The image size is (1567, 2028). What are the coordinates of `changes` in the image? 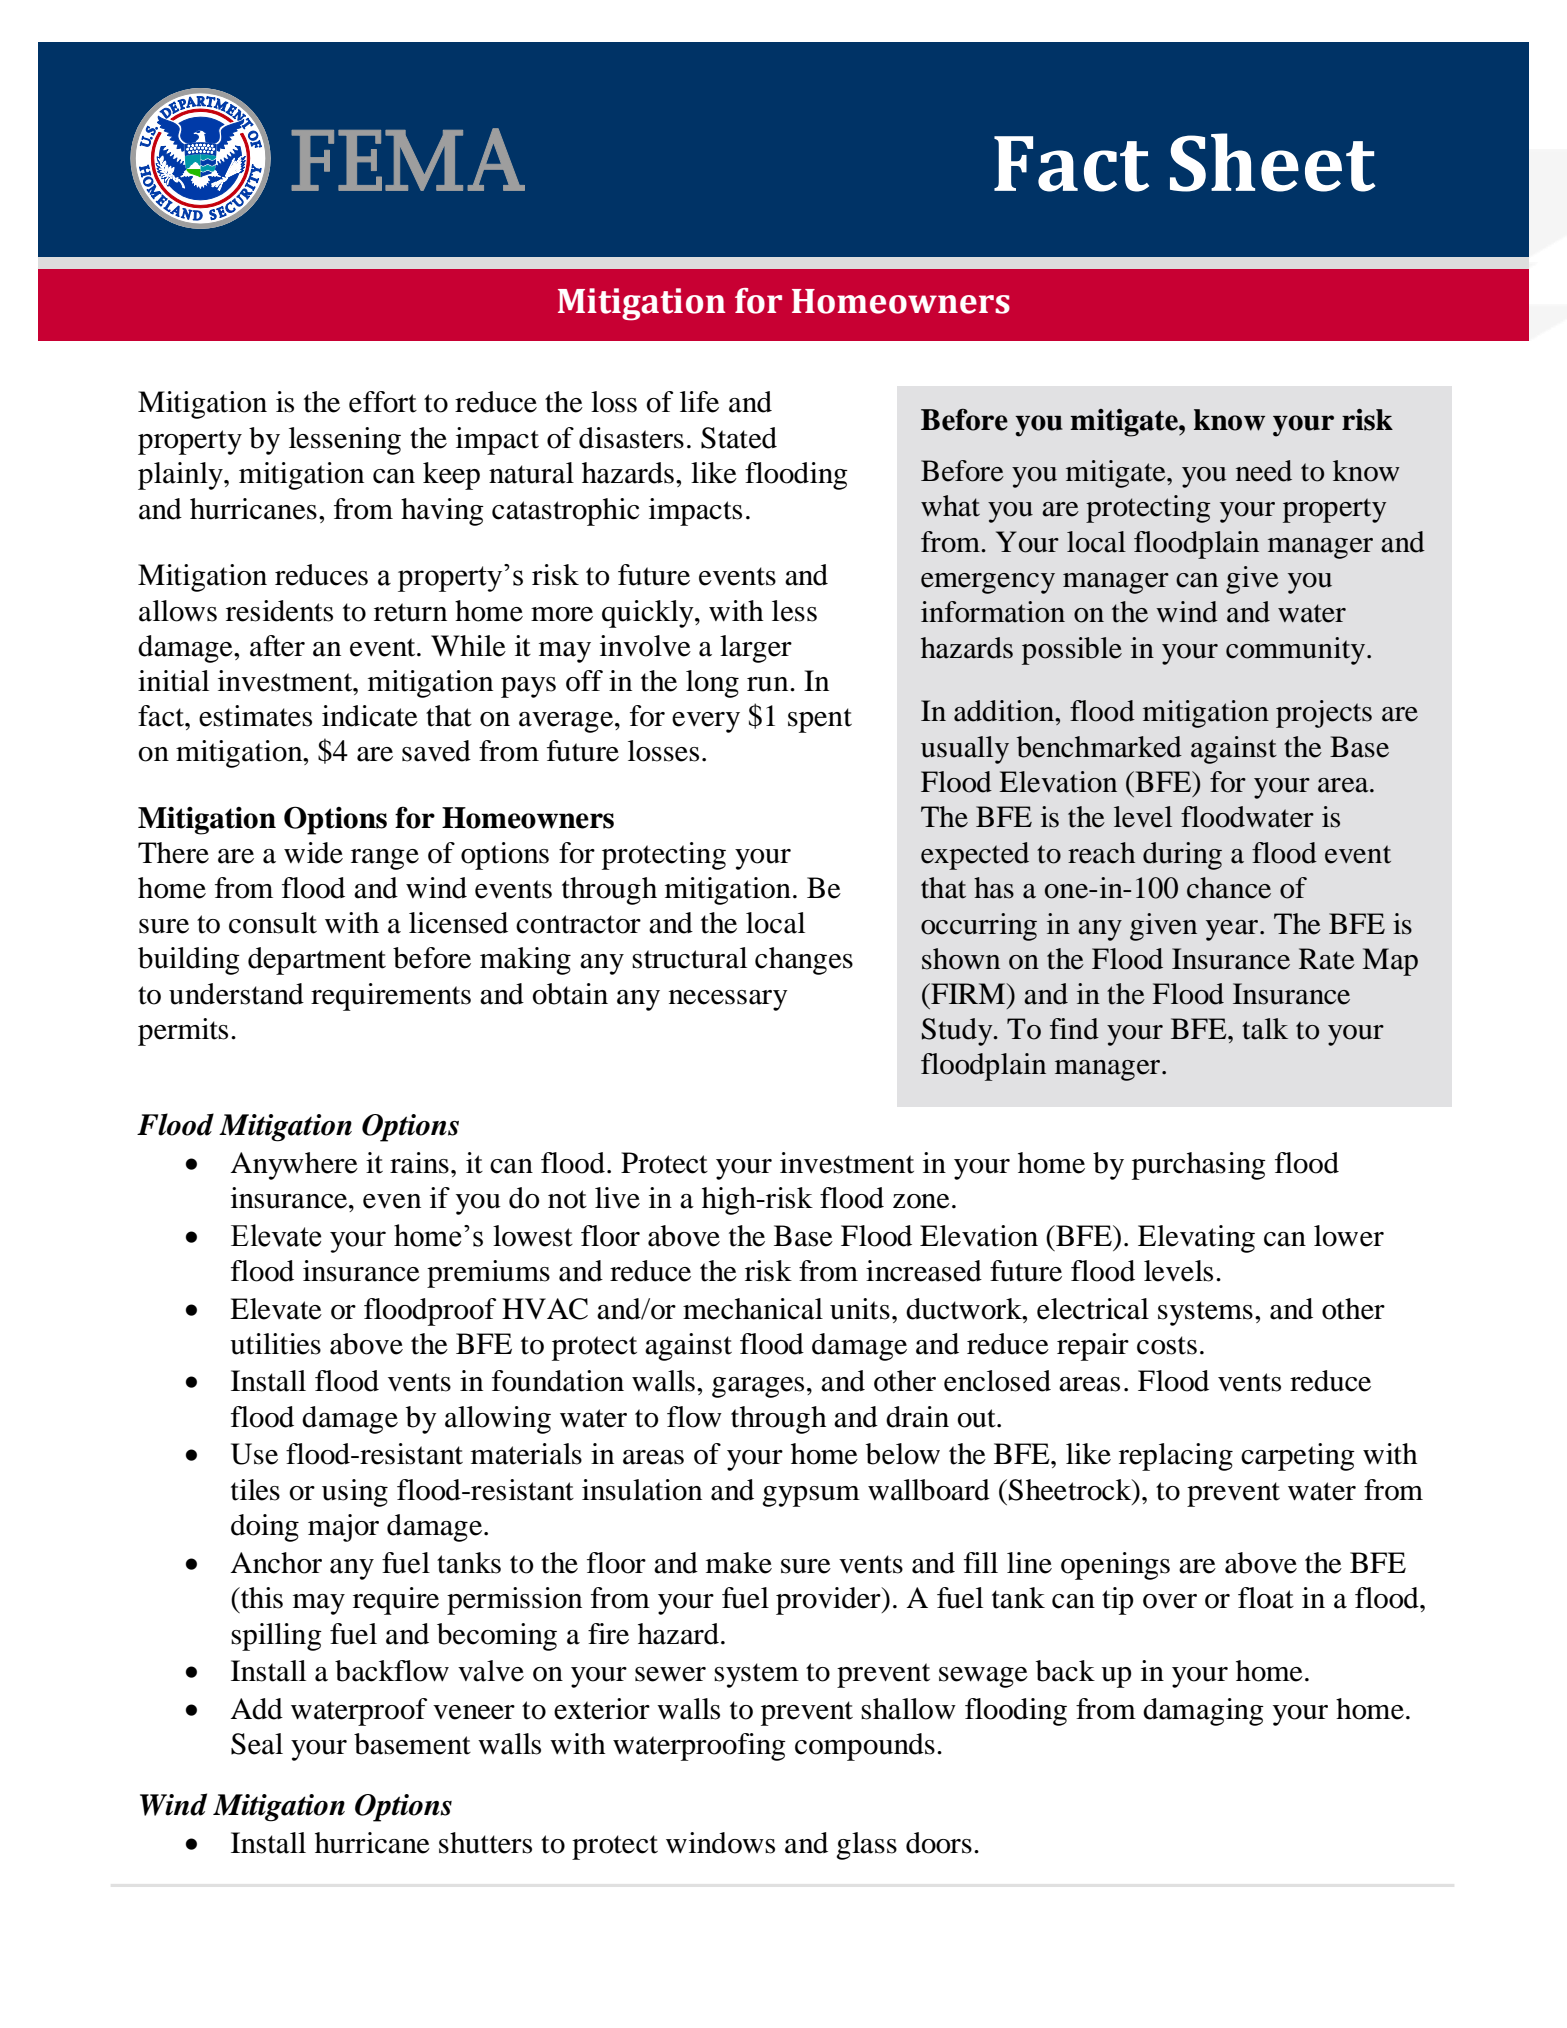 It's located at (804, 961).
